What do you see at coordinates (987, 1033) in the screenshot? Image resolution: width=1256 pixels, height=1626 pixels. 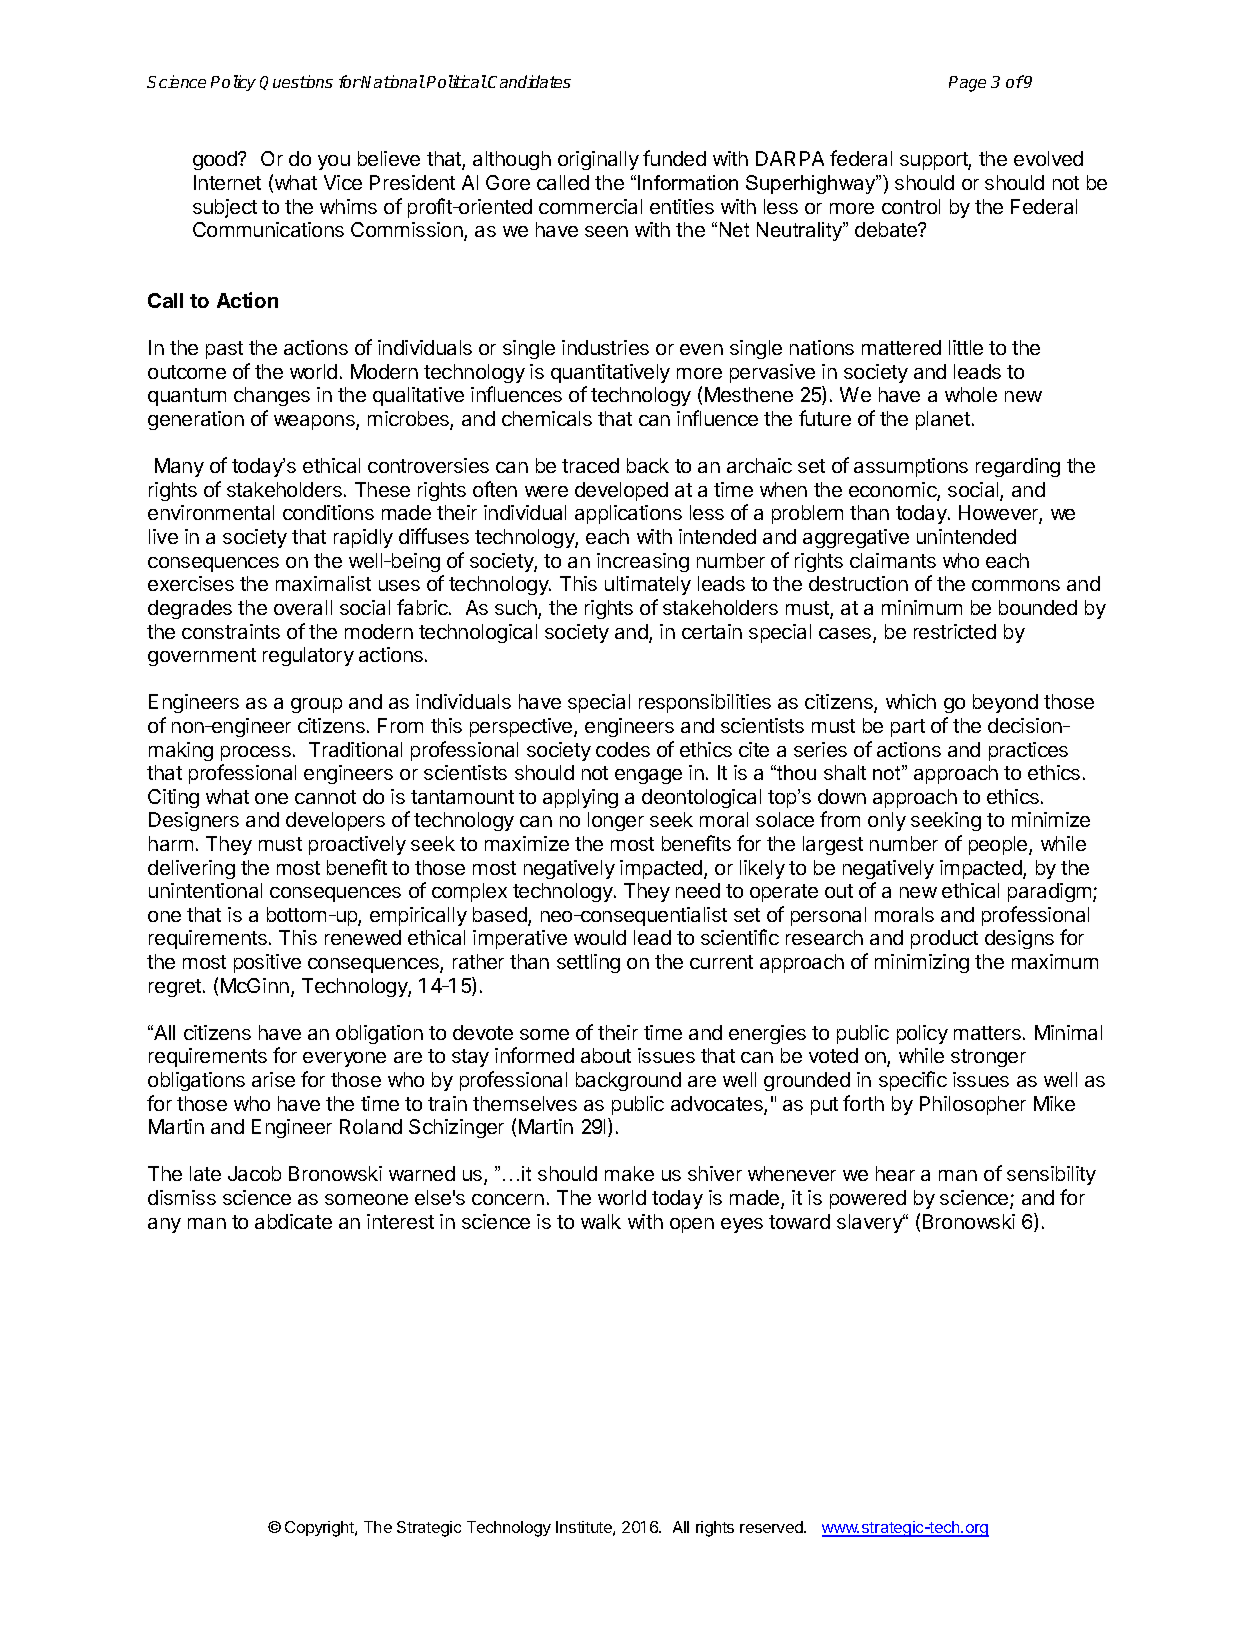 I see `matters` at bounding box center [987, 1033].
